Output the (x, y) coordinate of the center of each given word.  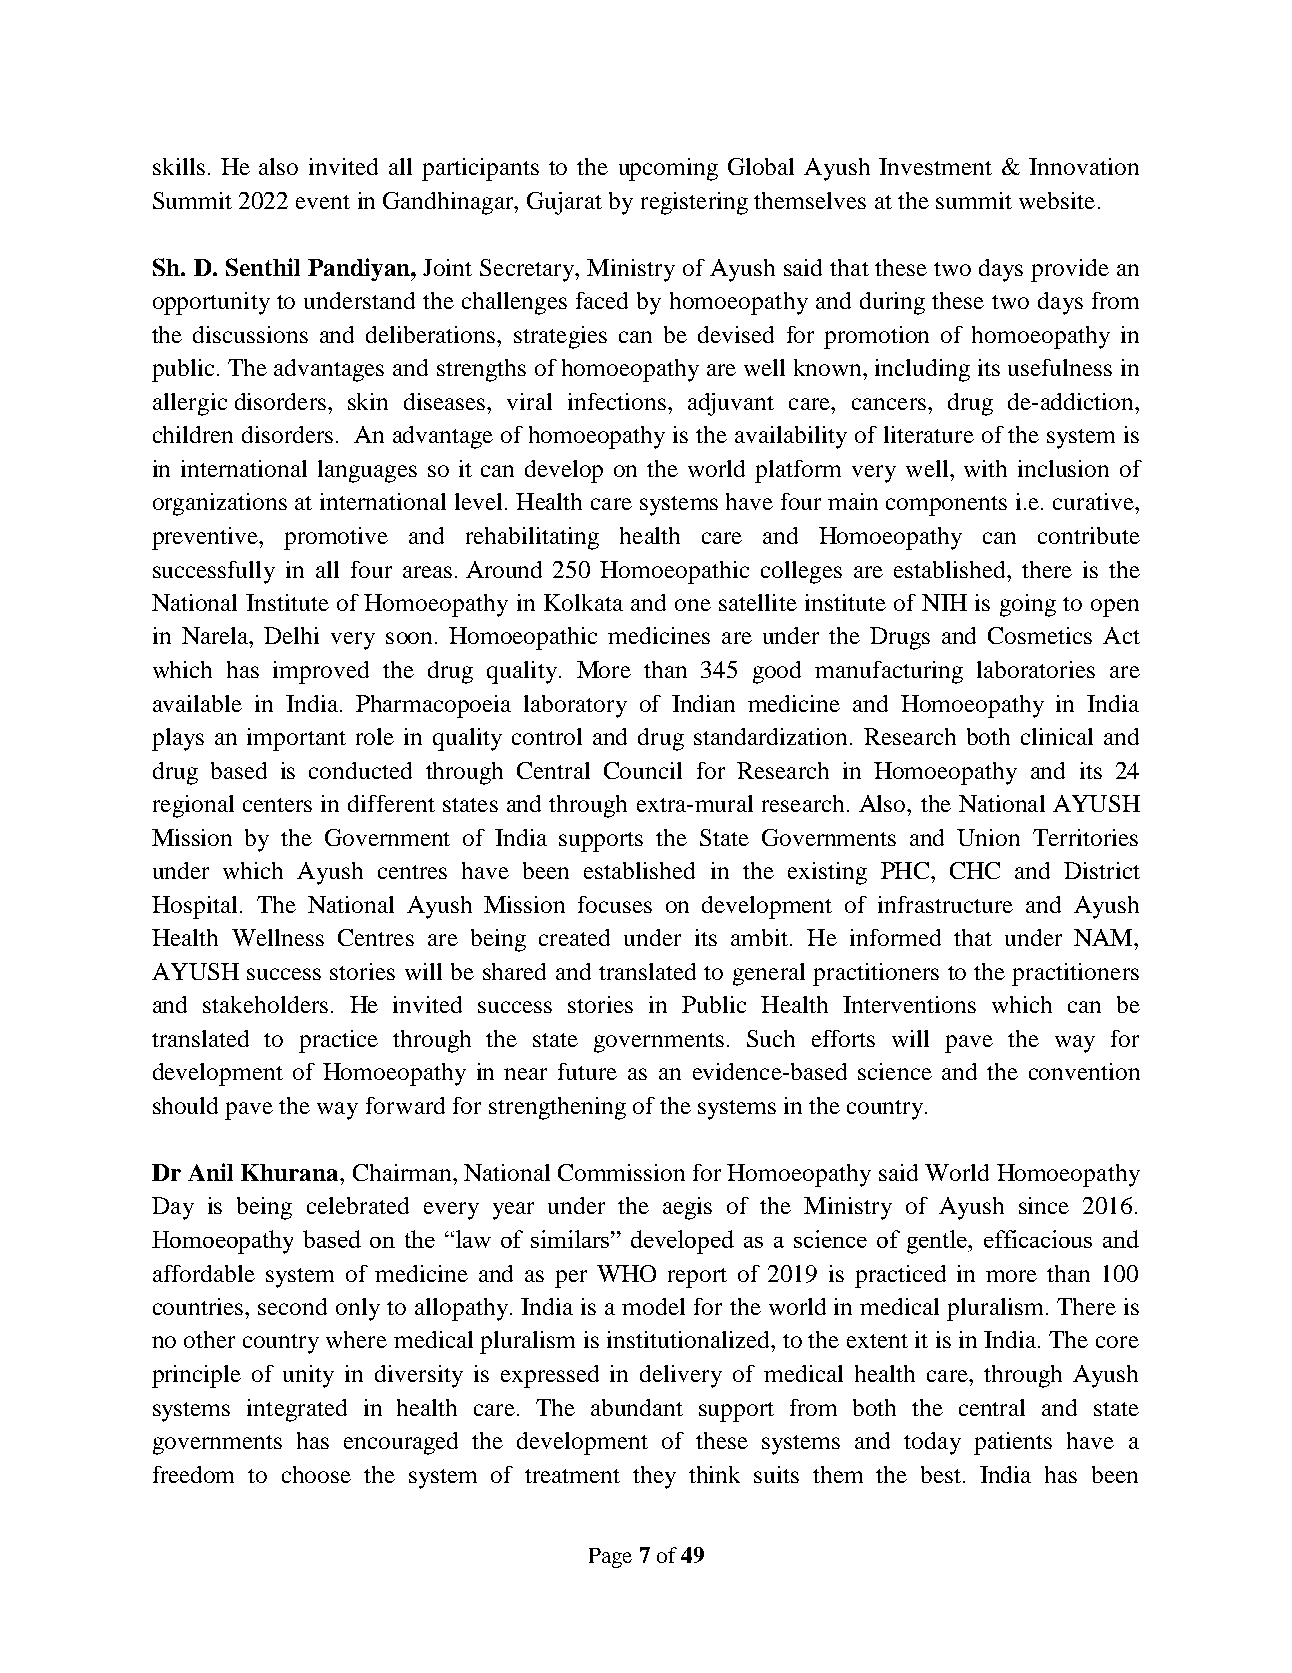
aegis (687, 1208)
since (1044, 1205)
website (1057, 200)
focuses (615, 904)
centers (277, 805)
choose (316, 1474)
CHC (975, 870)
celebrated (358, 1205)
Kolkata (583, 602)
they (654, 1477)
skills (179, 166)
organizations (220, 504)
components (946, 506)
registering (694, 203)
